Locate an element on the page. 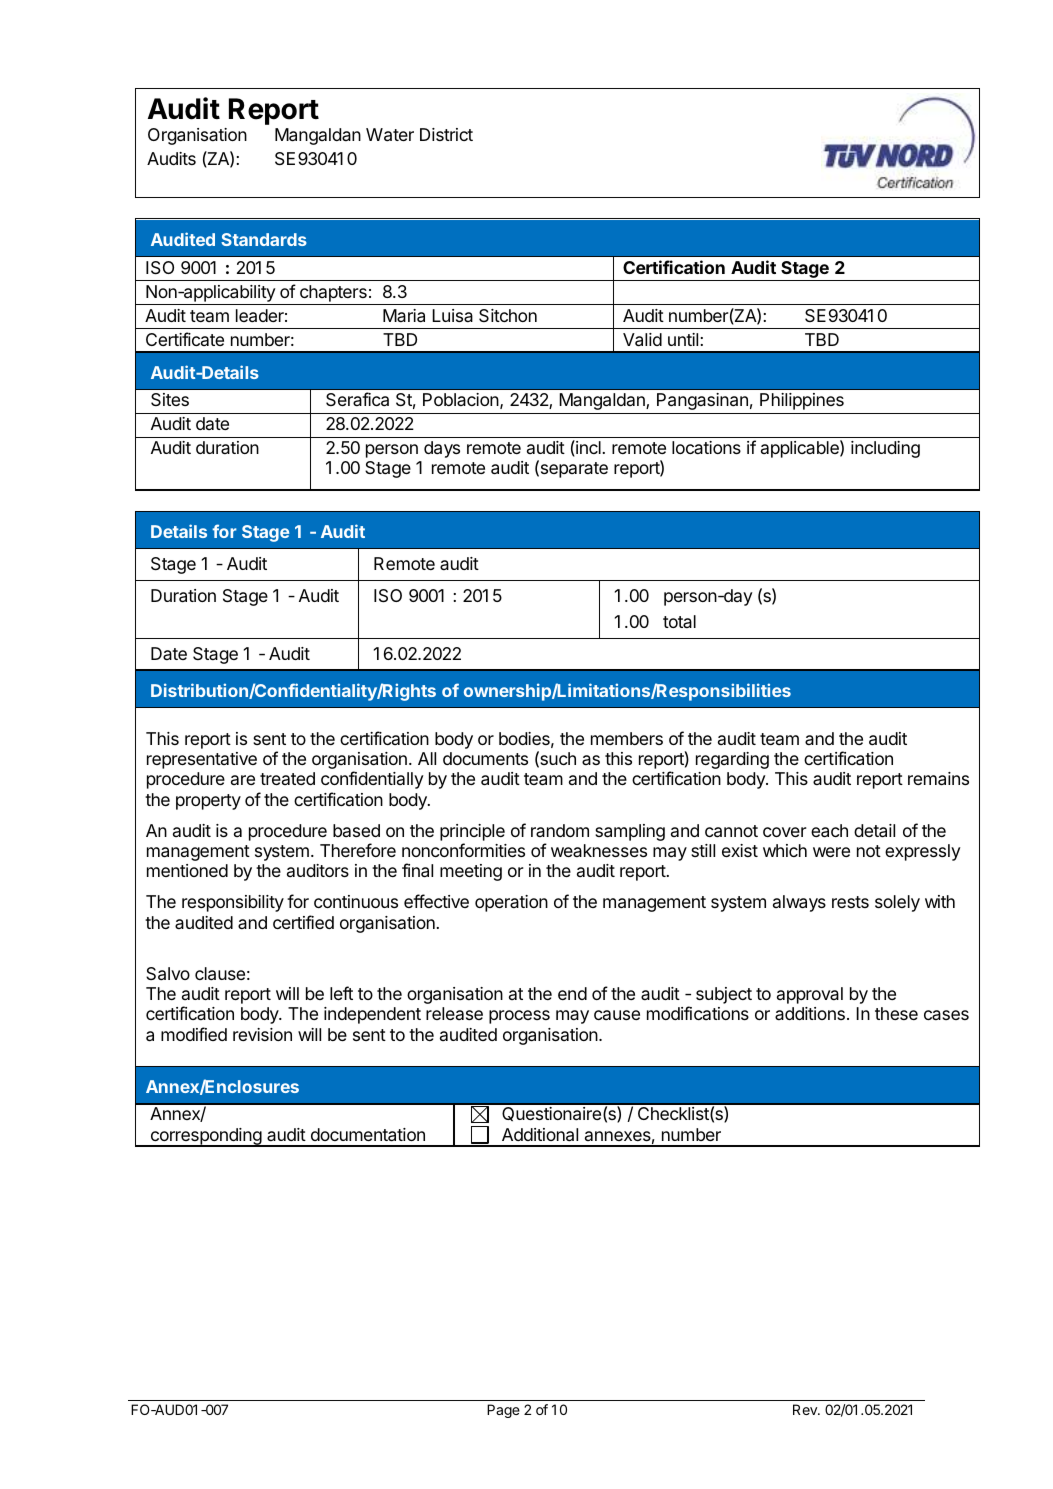  Philippines is located at coordinates (802, 401).
